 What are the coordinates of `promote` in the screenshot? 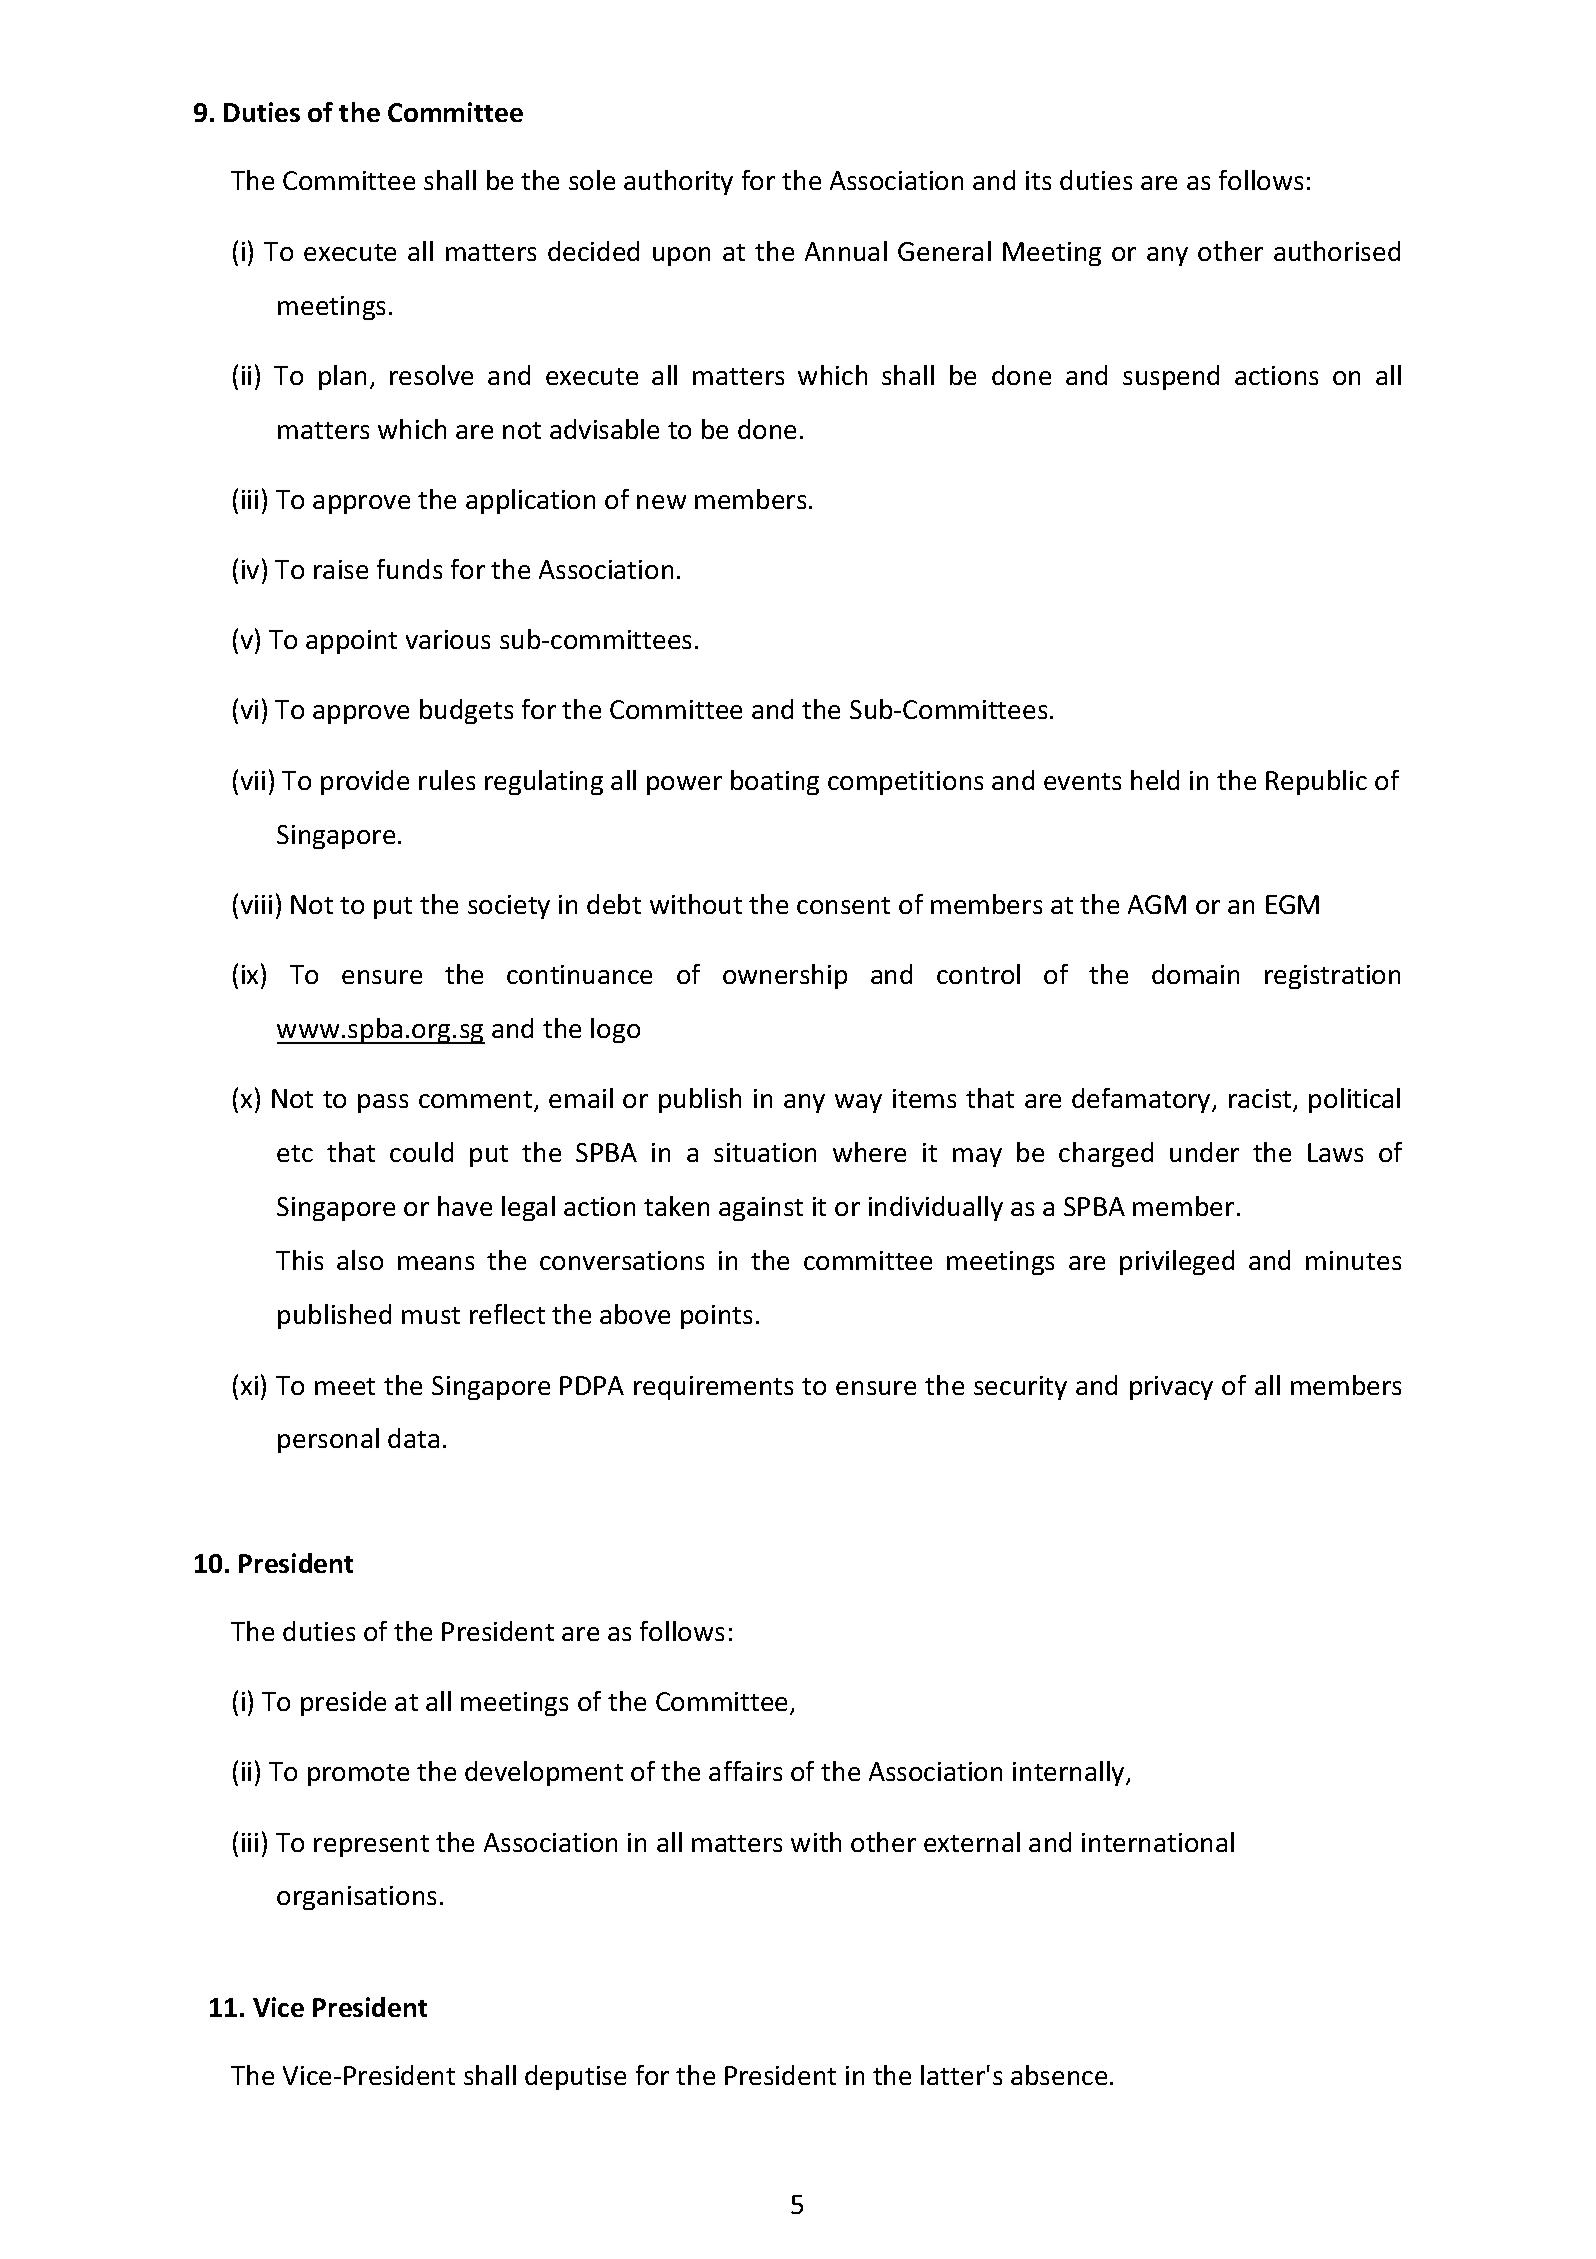 It's located at (358, 1775).
